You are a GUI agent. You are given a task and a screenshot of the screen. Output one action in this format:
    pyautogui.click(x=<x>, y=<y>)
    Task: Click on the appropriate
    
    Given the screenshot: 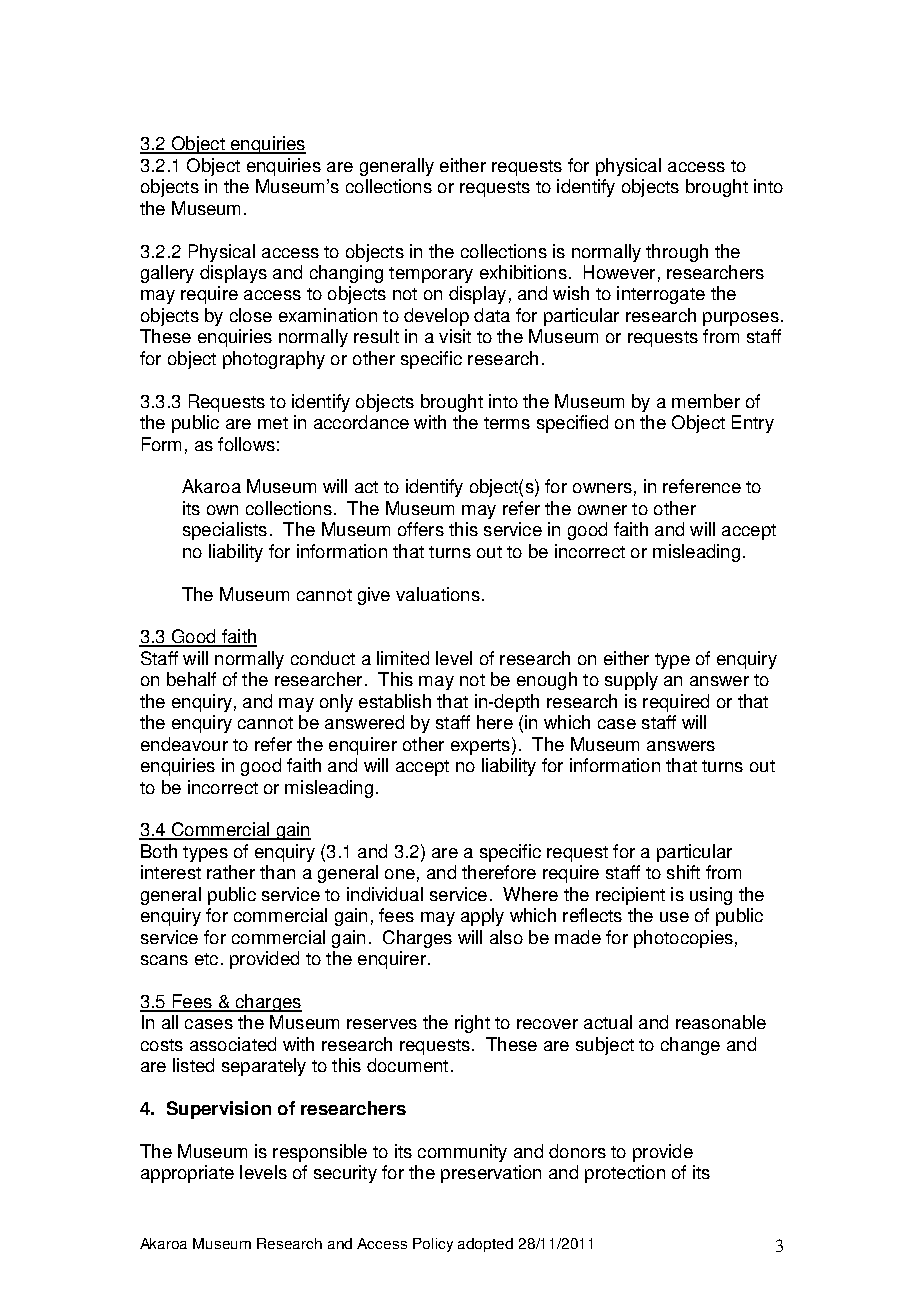 What is the action you would take?
    pyautogui.click(x=187, y=1174)
